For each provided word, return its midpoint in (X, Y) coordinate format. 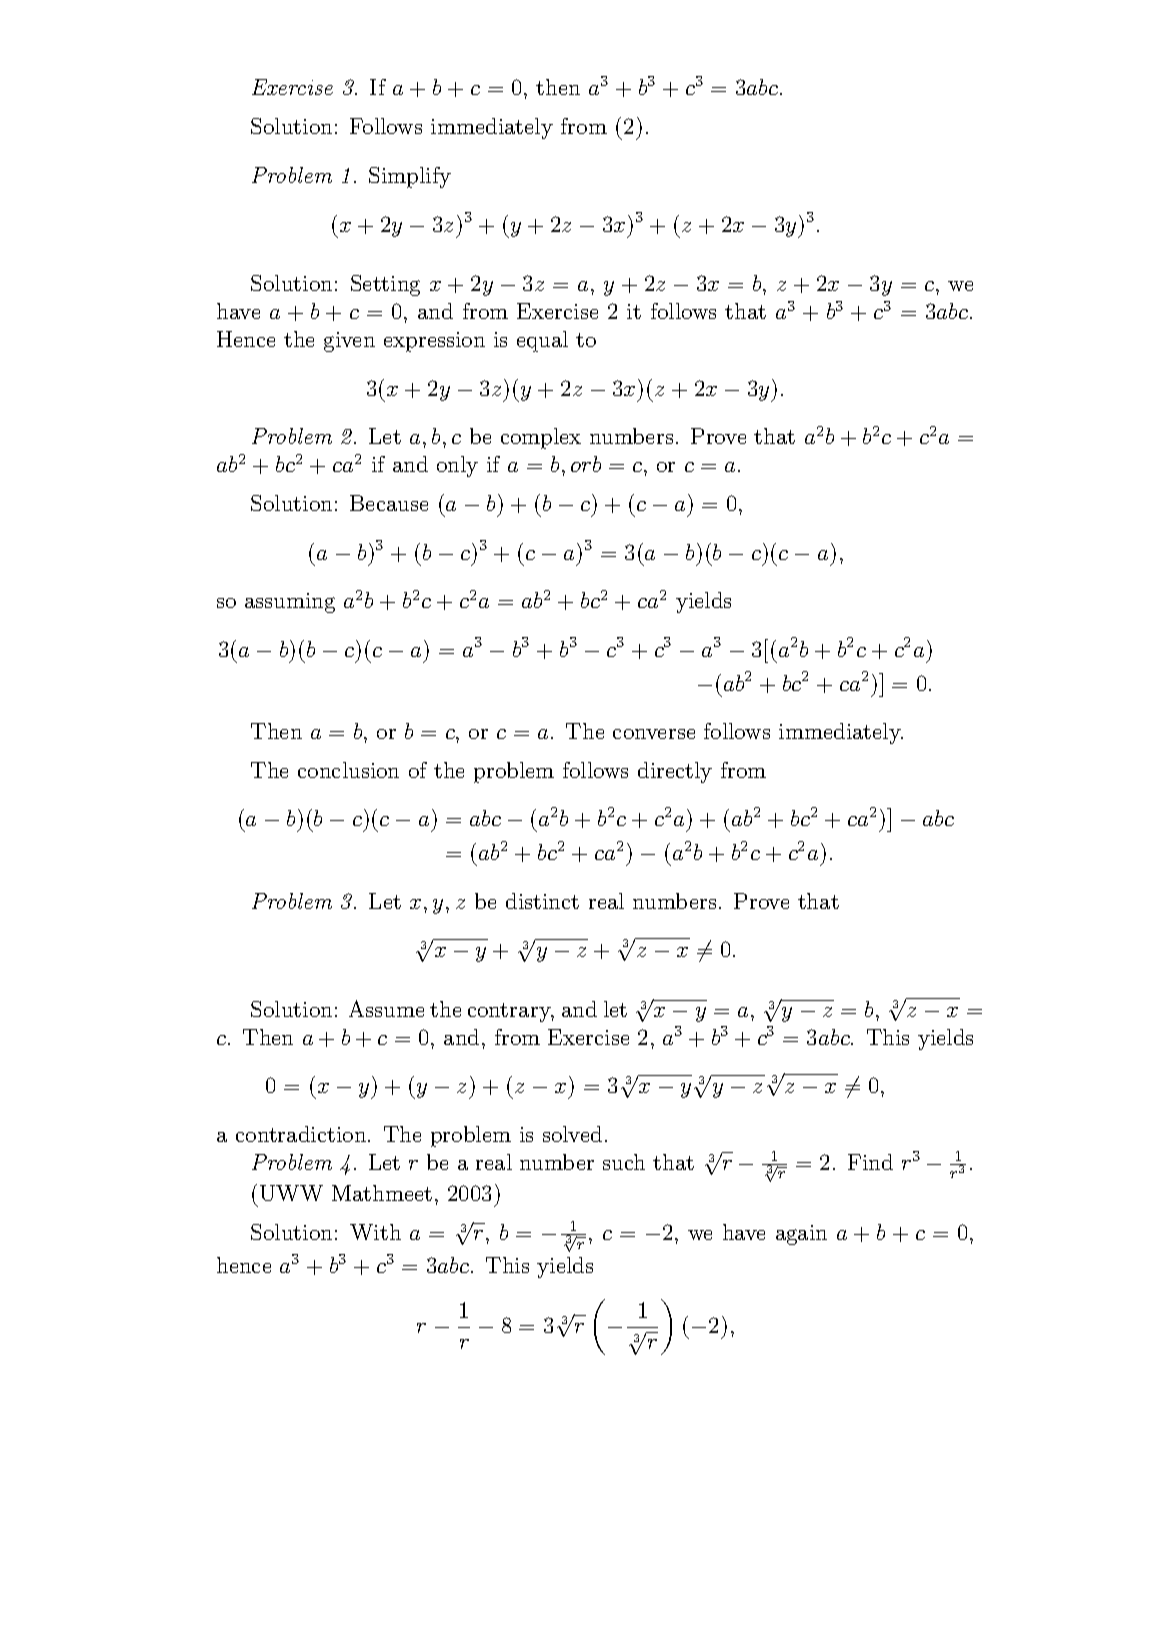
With (375, 1232)
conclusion (348, 770)
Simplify (410, 177)
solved (572, 1134)
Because (389, 503)
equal (542, 341)
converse (654, 734)
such (624, 1162)
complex (541, 438)
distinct (542, 901)
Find (870, 1162)
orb (586, 464)
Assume (386, 1008)
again (801, 1235)
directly (675, 772)
